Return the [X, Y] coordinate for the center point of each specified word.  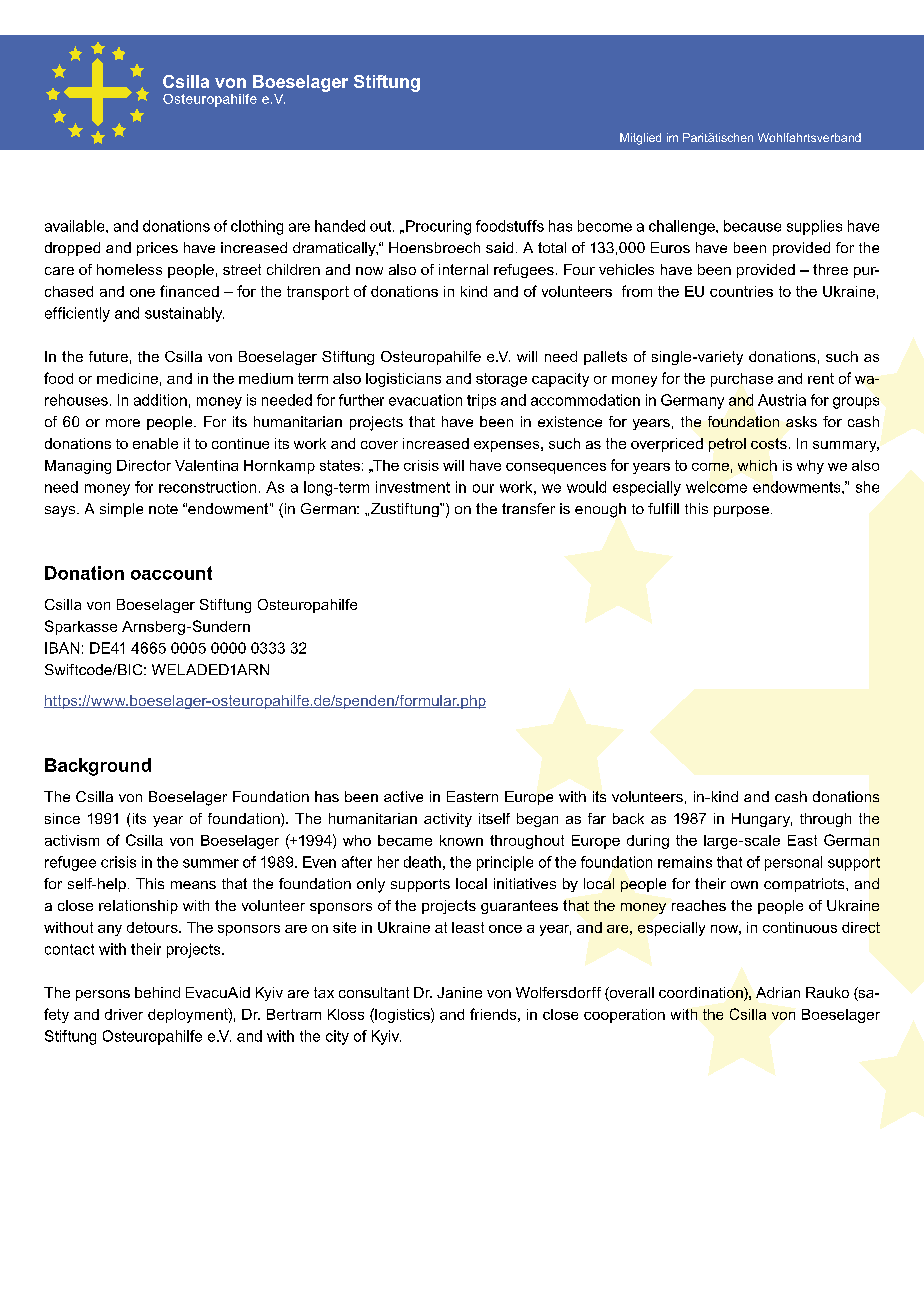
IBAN [62, 648]
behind [157, 992]
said [499, 247]
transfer [528, 508]
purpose [741, 511]
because [752, 226]
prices [157, 249]
